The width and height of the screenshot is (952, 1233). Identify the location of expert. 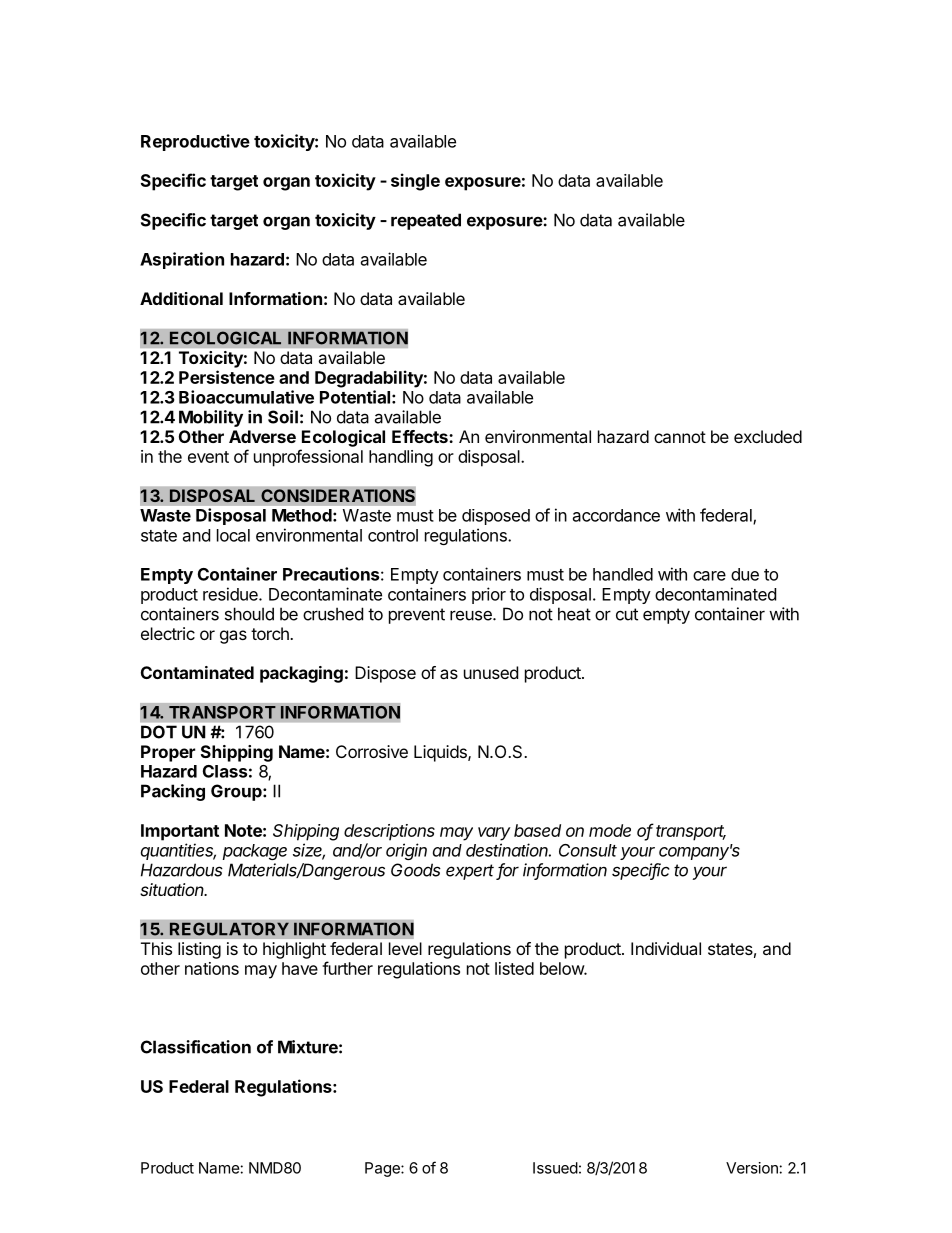
(471, 872).
